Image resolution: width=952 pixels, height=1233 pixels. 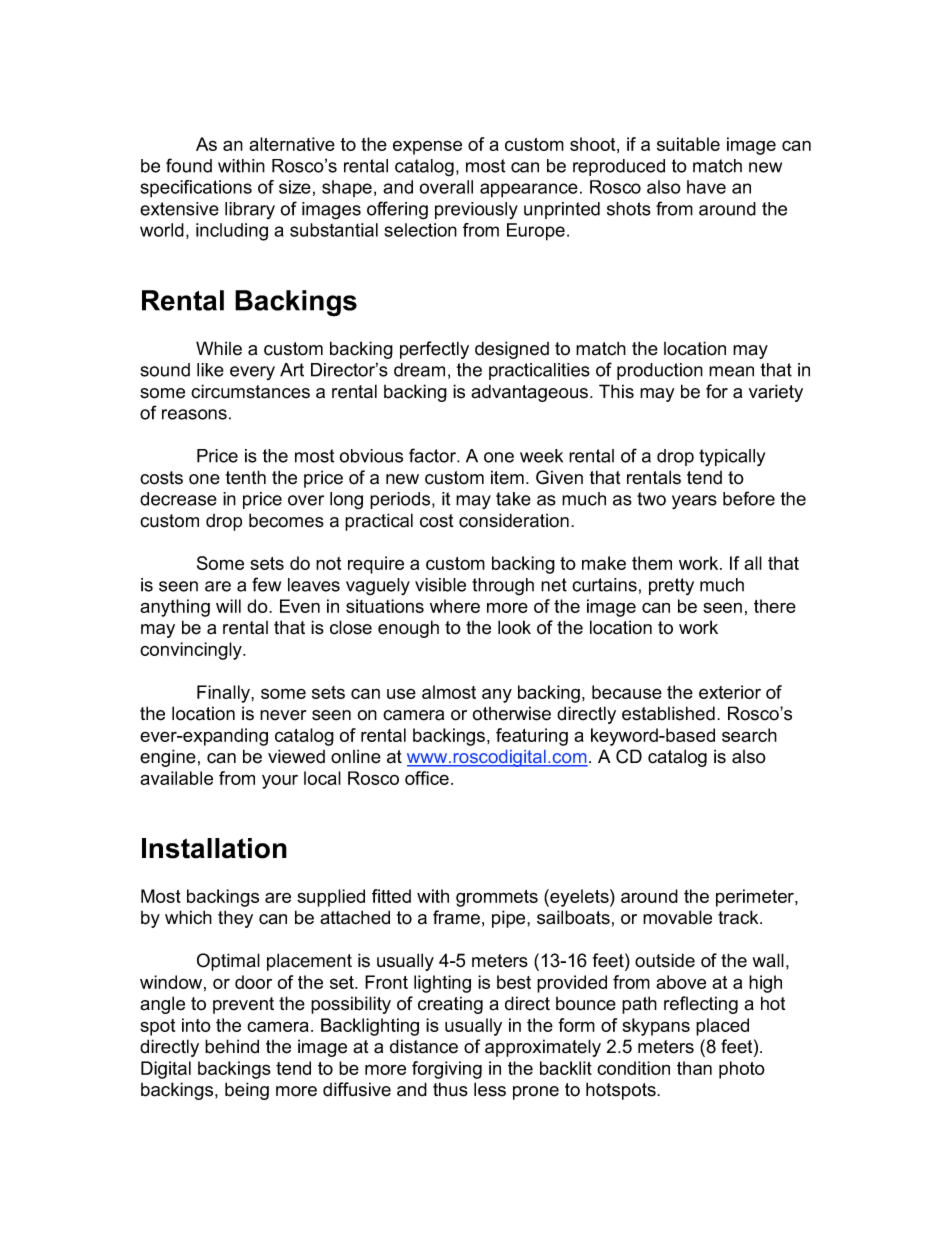 What do you see at coordinates (476, 210) in the screenshot?
I see `previously` at bounding box center [476, 210].
